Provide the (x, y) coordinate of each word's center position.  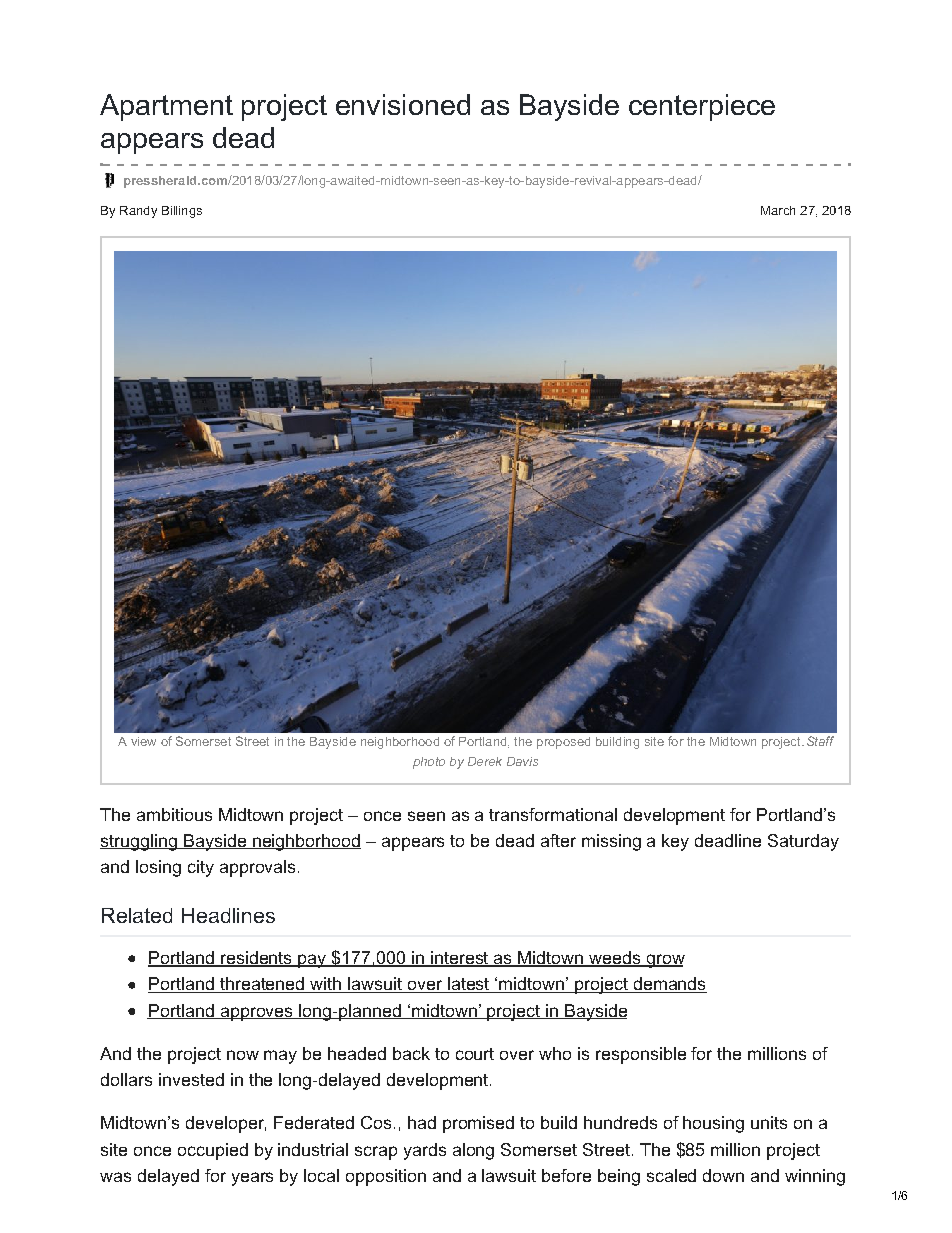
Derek (485, 761)
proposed (563, 743)
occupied (213, 1151)
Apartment (166, 107)
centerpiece (702, 107)
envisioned (403, 104)
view (143, 741)
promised (478, 1124)
